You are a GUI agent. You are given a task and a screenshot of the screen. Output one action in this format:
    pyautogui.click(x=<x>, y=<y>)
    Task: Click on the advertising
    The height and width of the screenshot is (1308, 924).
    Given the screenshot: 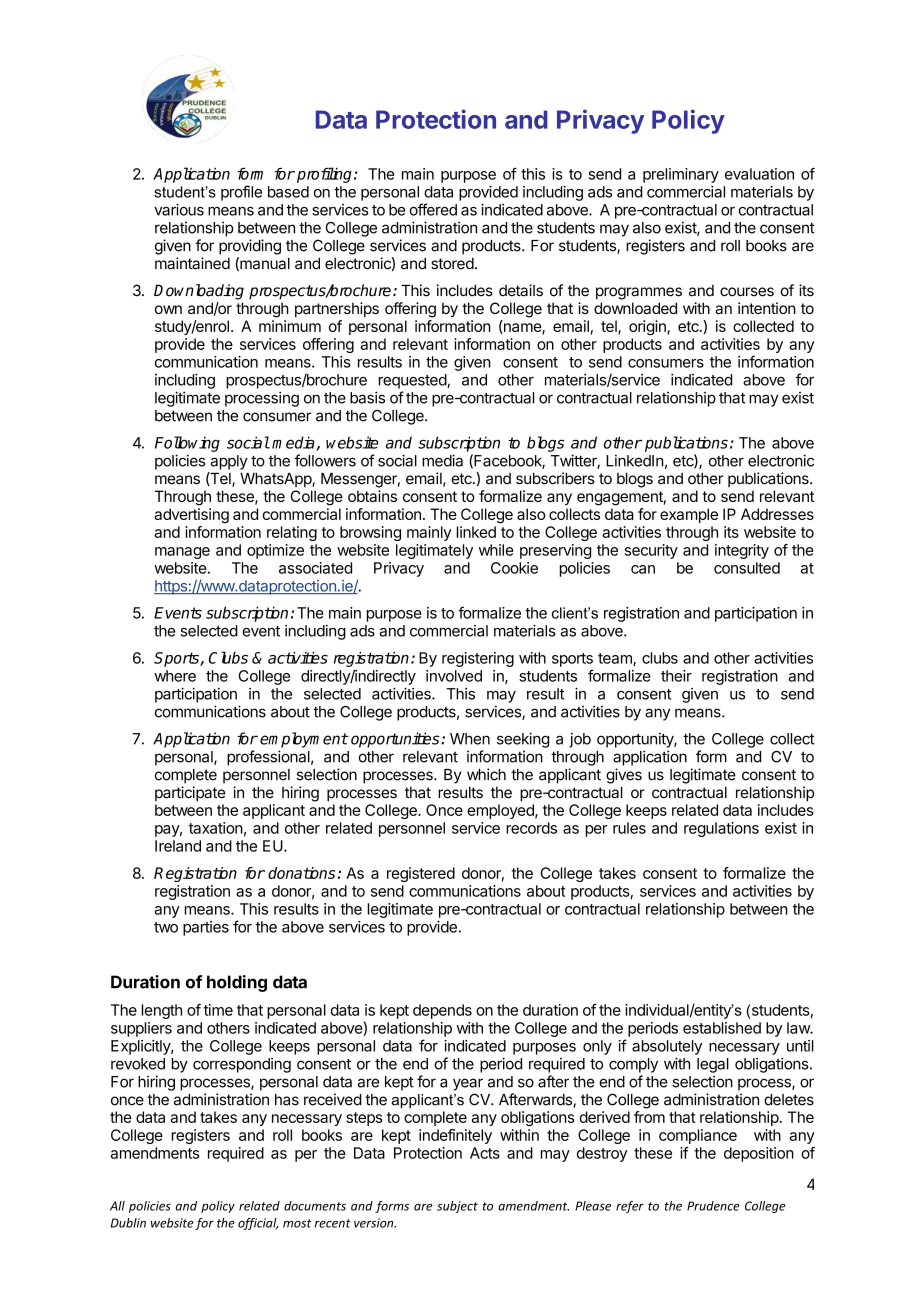 What is the action you would take?
    pyautogui.click(x=191, y=515)
